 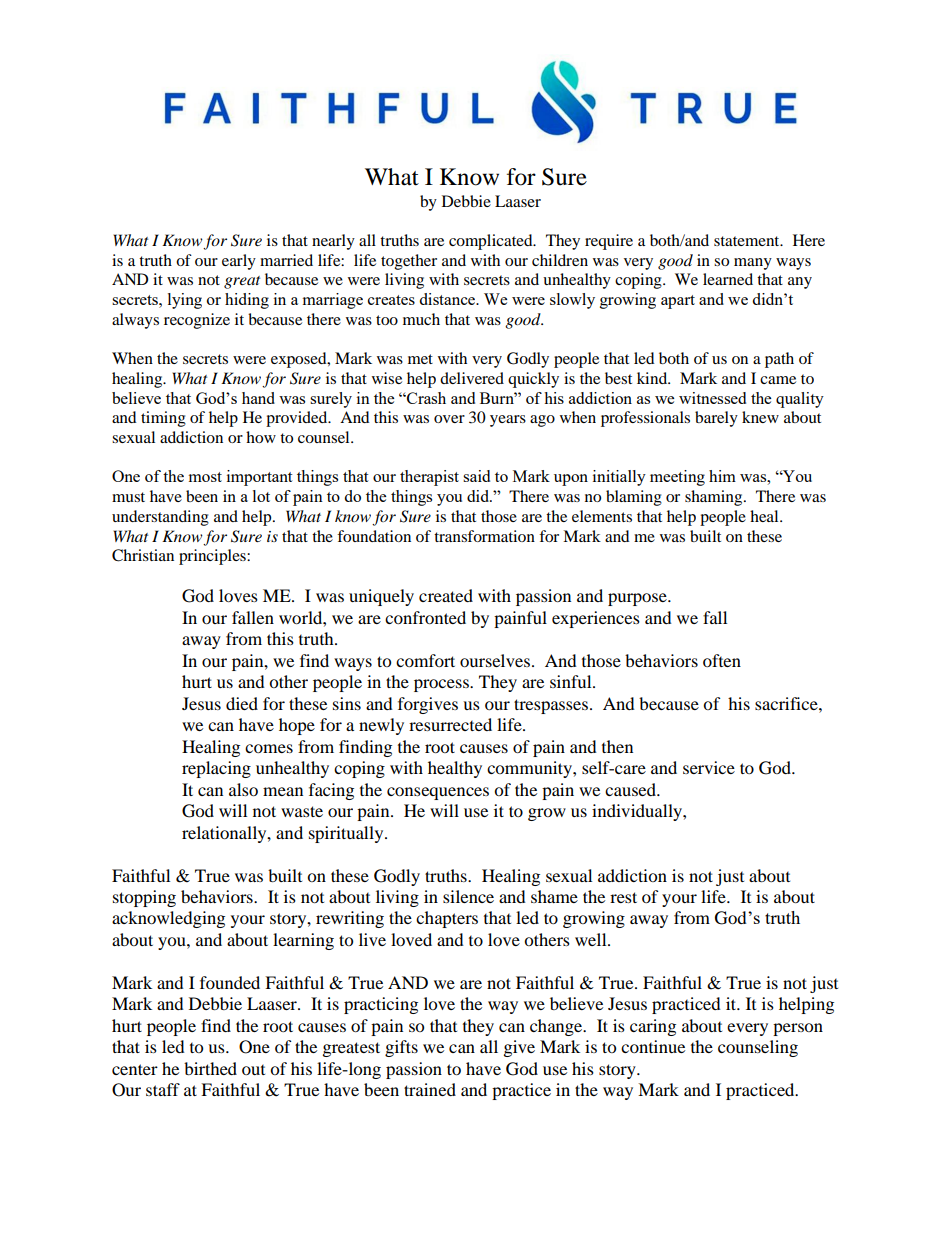 I want to click on often, so click(x=722, y=660).
